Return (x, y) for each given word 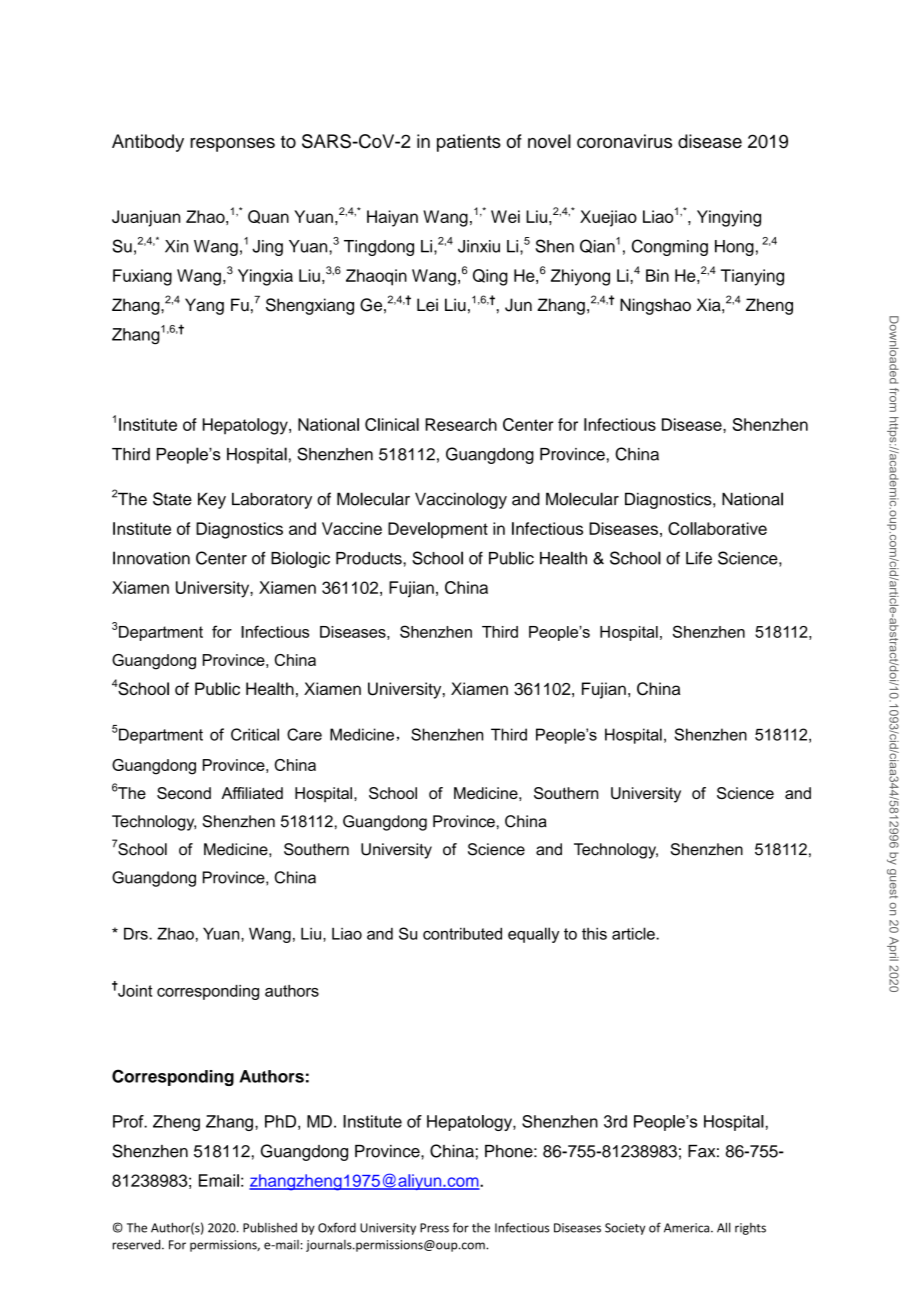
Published (270, 1227)
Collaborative (717, 528)
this (594, 933)
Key (212, 500)
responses (232, 145)
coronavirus (624, 141)
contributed (462, 933)
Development (438, 530)
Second (184, 793)
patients (469, 143)
